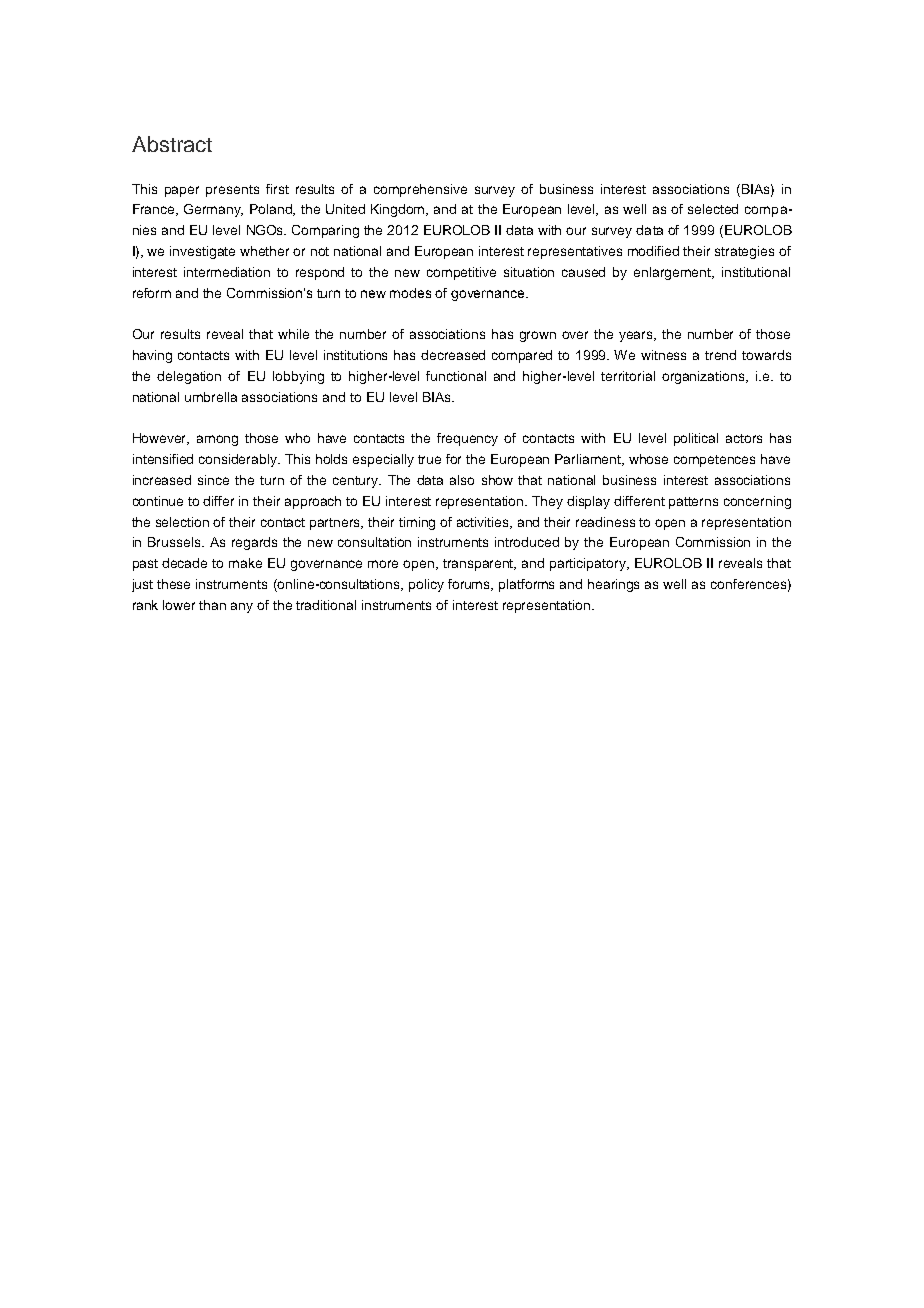 Image resolution: width=924 pixels, height=1308 pixels. I want to click on also, so click(462, 480).
